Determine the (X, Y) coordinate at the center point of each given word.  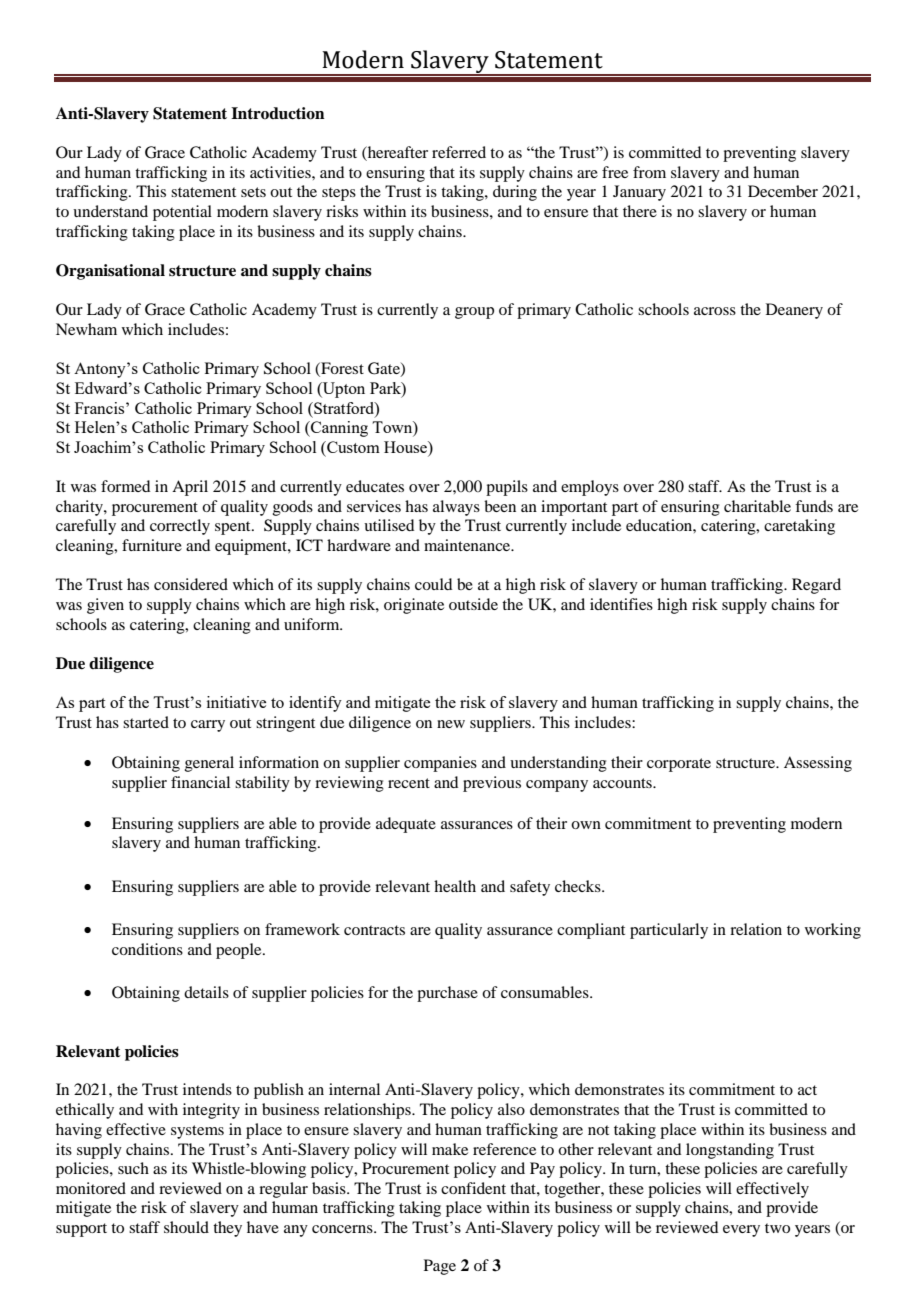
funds (814, 506)
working (833, 931)
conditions (147, 949)
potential (182, 213)
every (741, 1231)
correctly (180, 527)
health (455, 886)
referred (459, 152)
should (186, 1227)
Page (440, 1267)
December (783, 191)
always (456, 508)
